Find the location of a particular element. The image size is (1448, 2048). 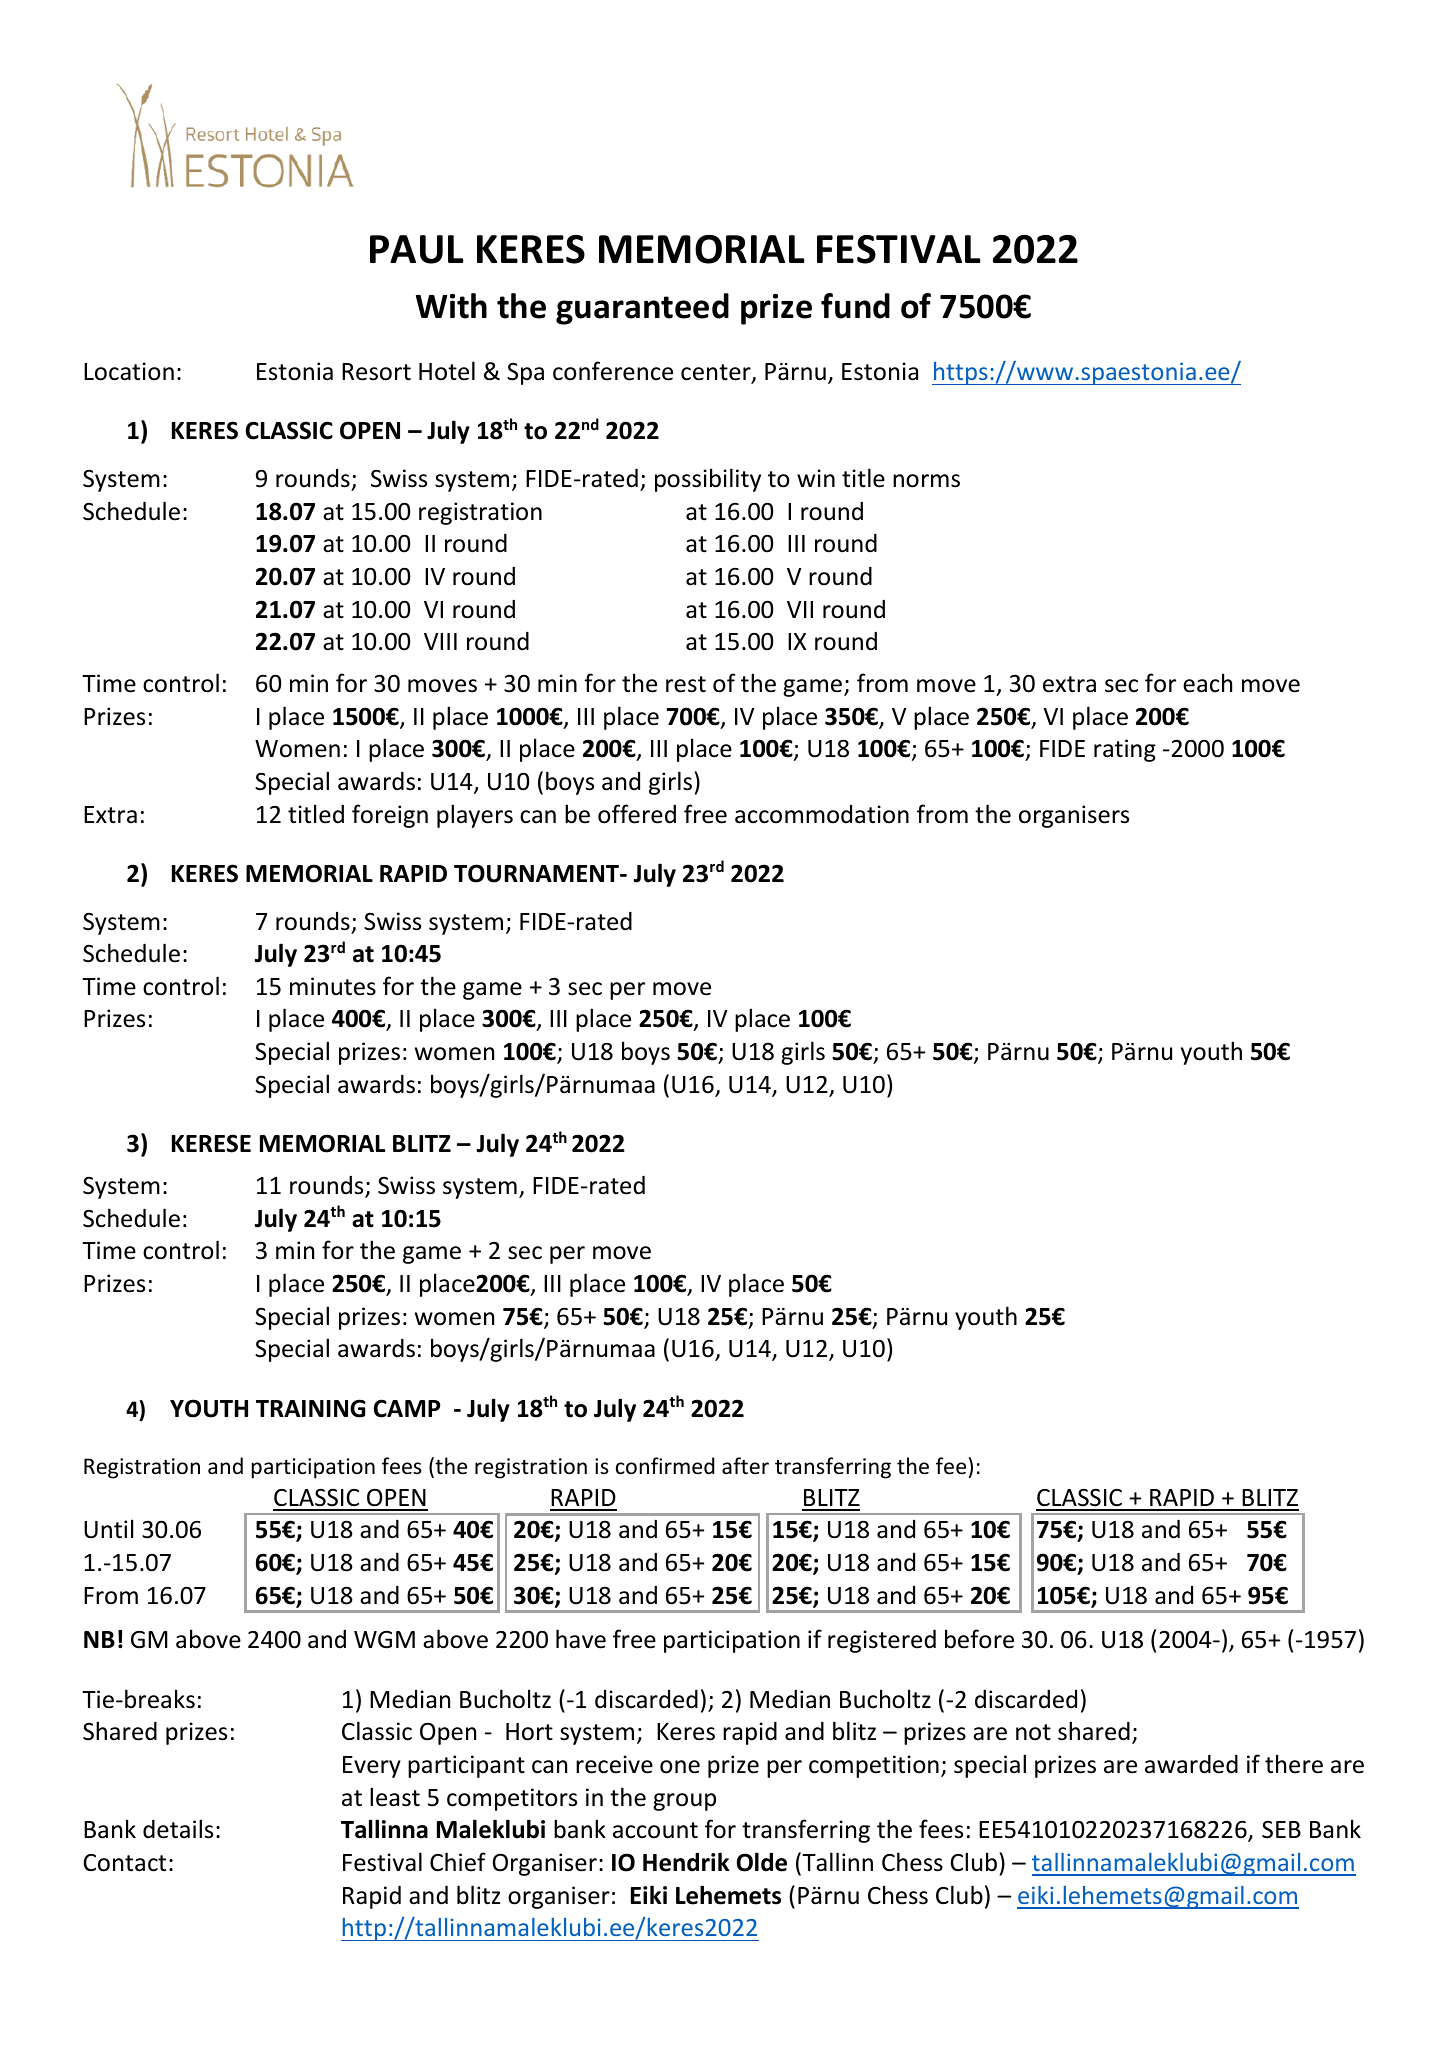

foreign is located at coordinates (390, 816).
